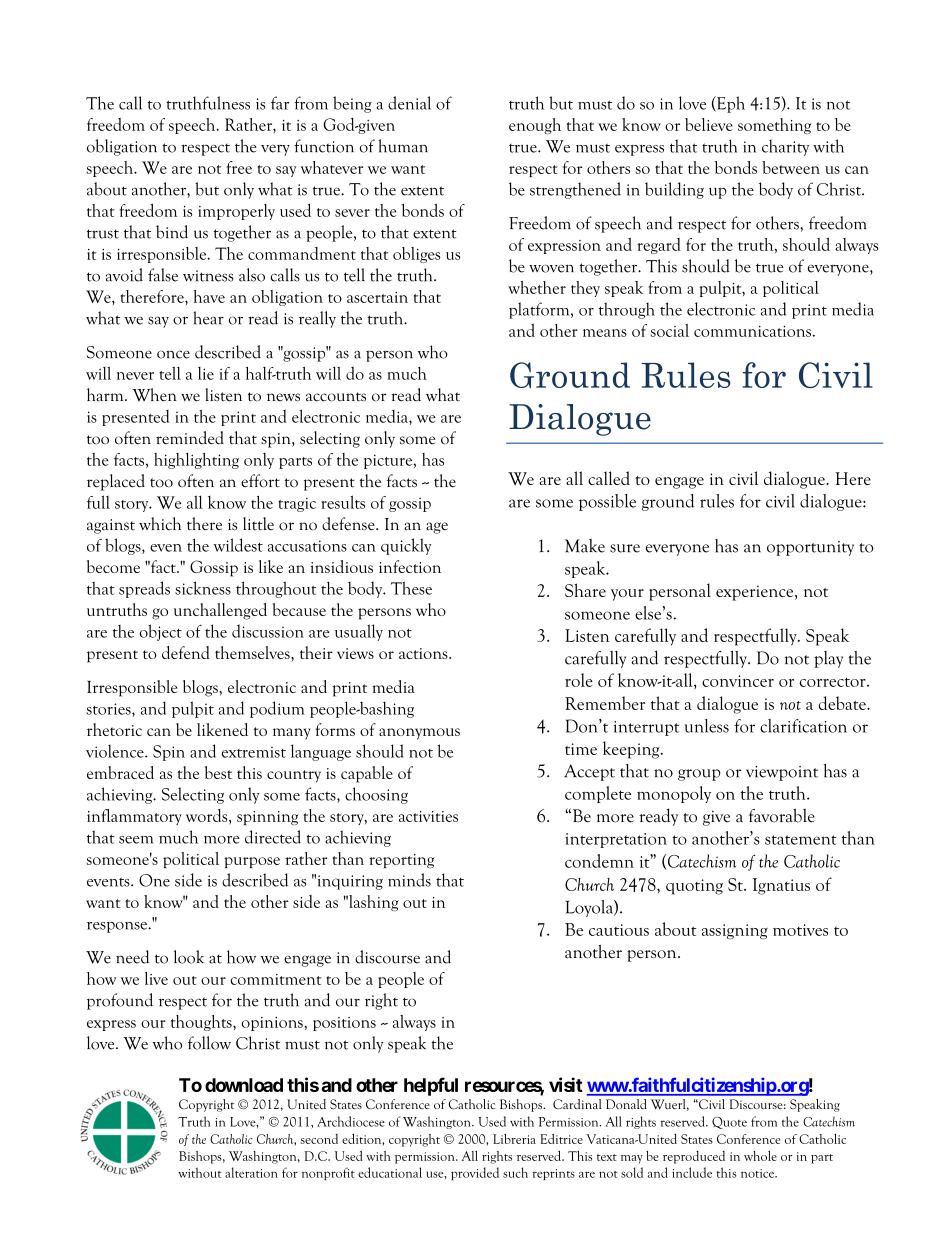  Describe the element at coordinates (280, 103) in the screenshot. I see `far` at that location.
